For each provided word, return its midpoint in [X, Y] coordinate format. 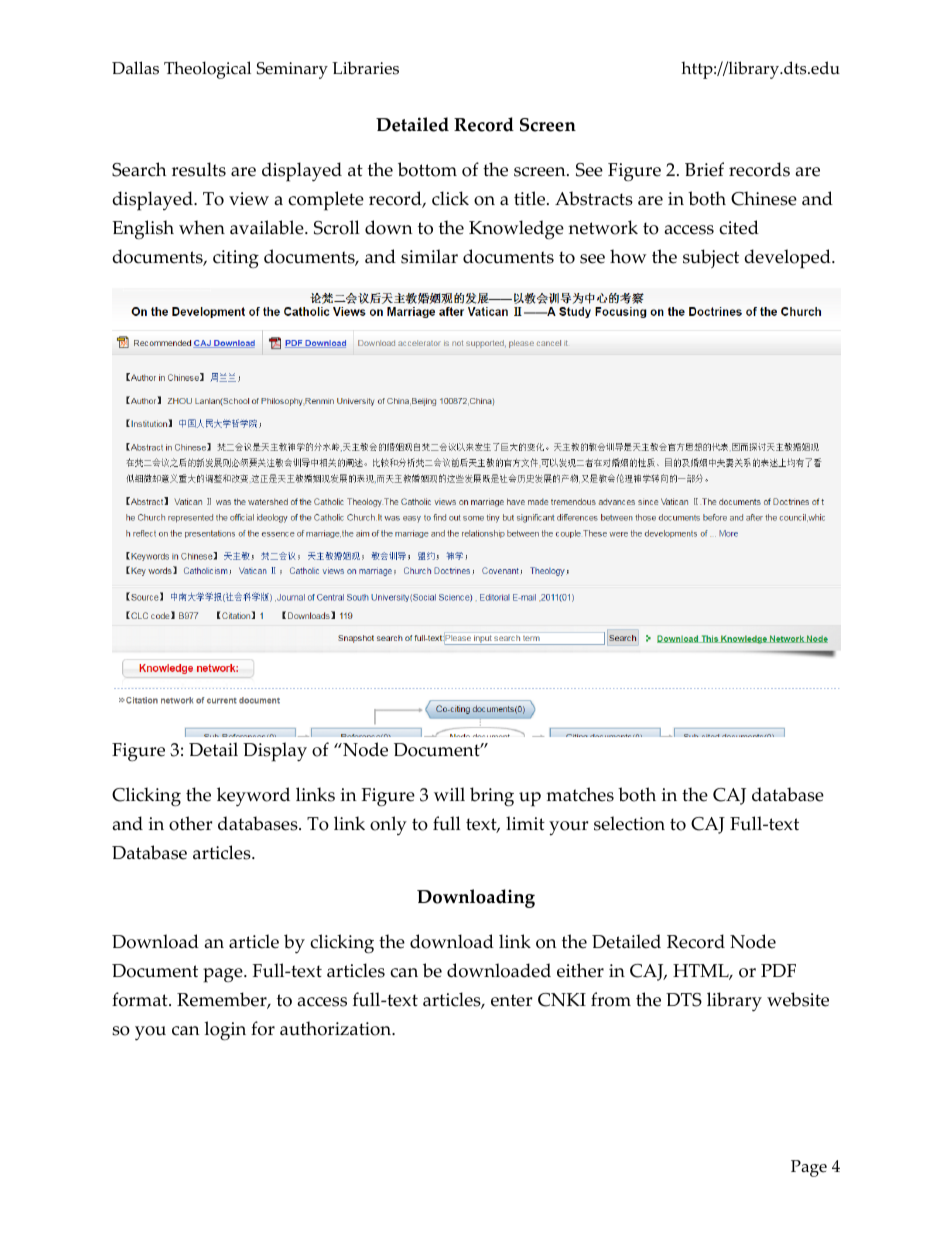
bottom [427, 169]
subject [711, 258]
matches [580, 794]
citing [236, 259]
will [449, 794]
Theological [207, 70]
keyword [253, 797]
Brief [704, 169]
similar [429, 256]
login [225, 1031]
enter [511, 1000]
